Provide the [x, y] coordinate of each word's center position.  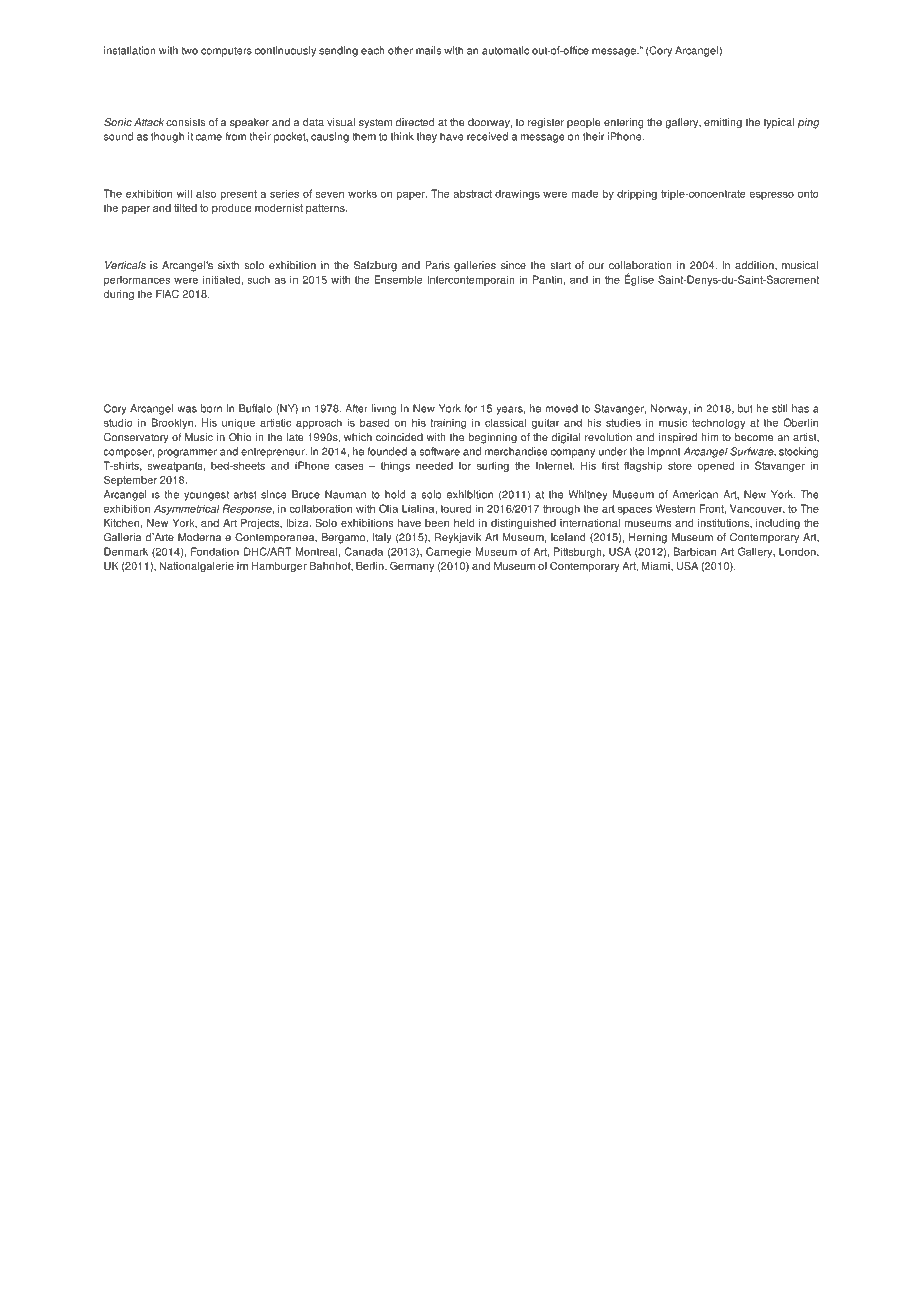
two [189, 51]
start [560, 266]
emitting [723, 123]
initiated [222, 279]
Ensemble [398, 279]
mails [428, 50]
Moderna [199, 537]
